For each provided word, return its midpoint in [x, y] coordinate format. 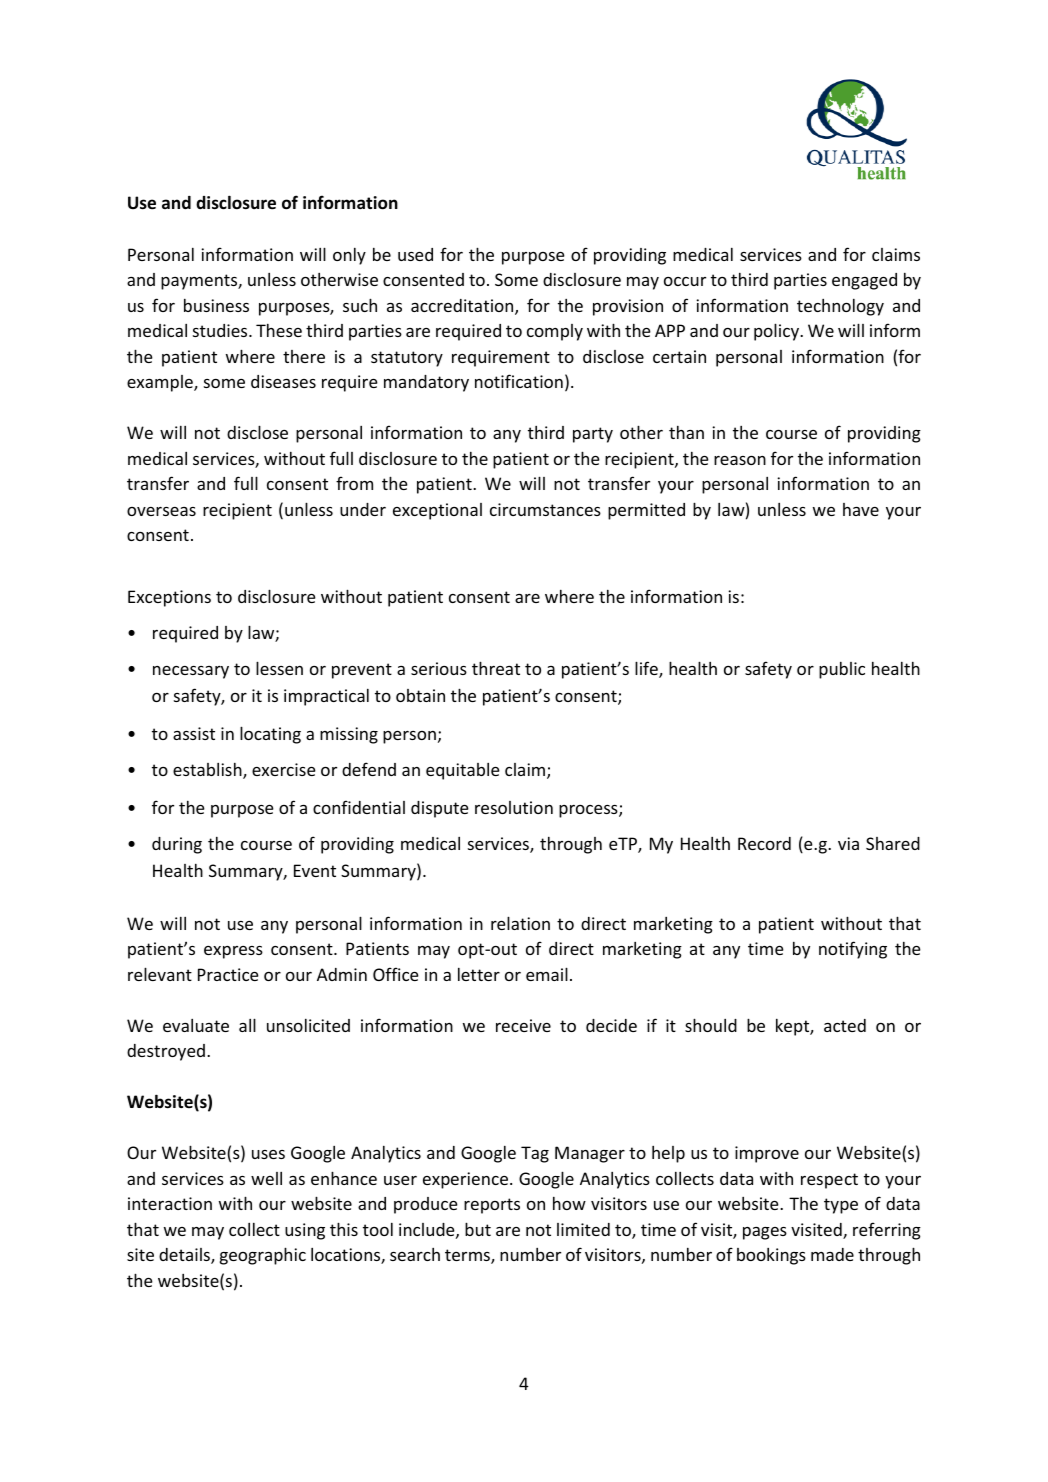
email [547, 974]
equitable [463, 771]
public [842, 670]
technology [840, 307]
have [861, 509]
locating [270, 735]
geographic [263, 1256]
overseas [161, 511]
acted [845, 1025]
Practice [228, 974]
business [216, 305]
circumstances [545, 509]
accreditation [463, 307]
